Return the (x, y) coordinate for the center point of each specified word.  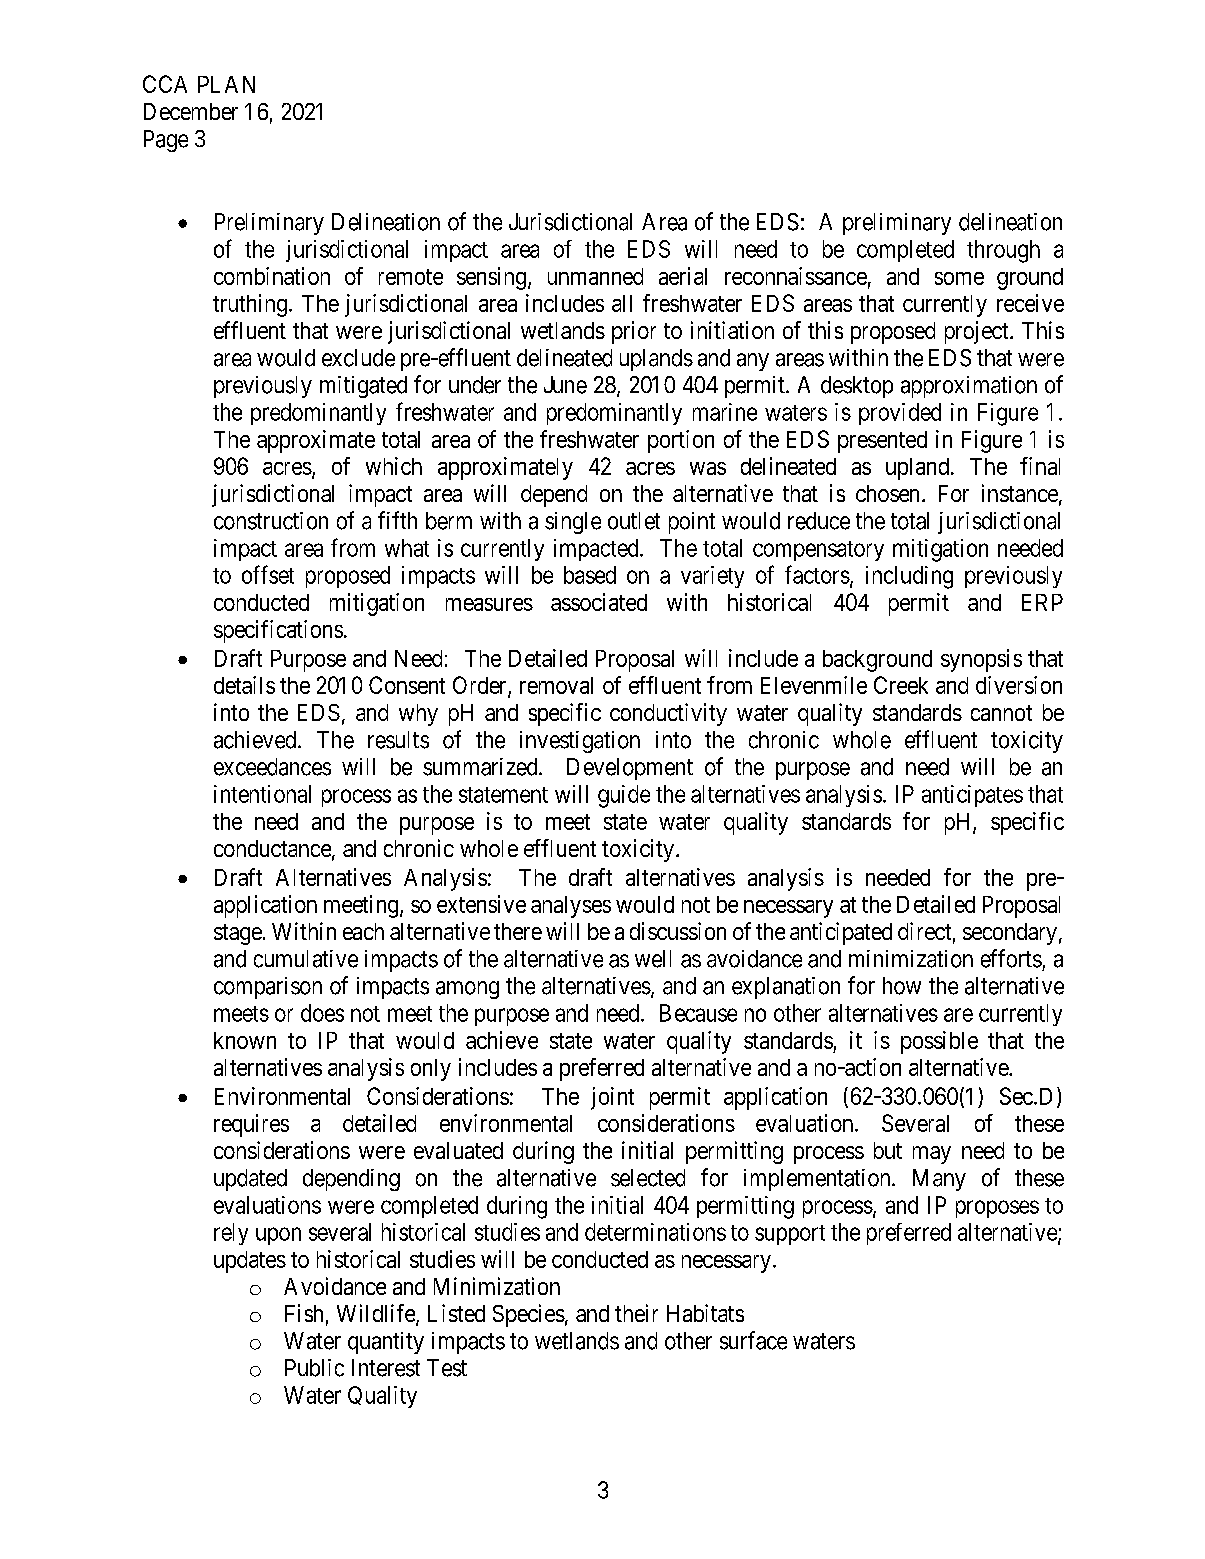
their (636, 1313)
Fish (304, 1313)
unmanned (595, 276)
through (1003, 251)
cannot (1001, 713)
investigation (580, 742)
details (244, 685)
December (191, 111)
